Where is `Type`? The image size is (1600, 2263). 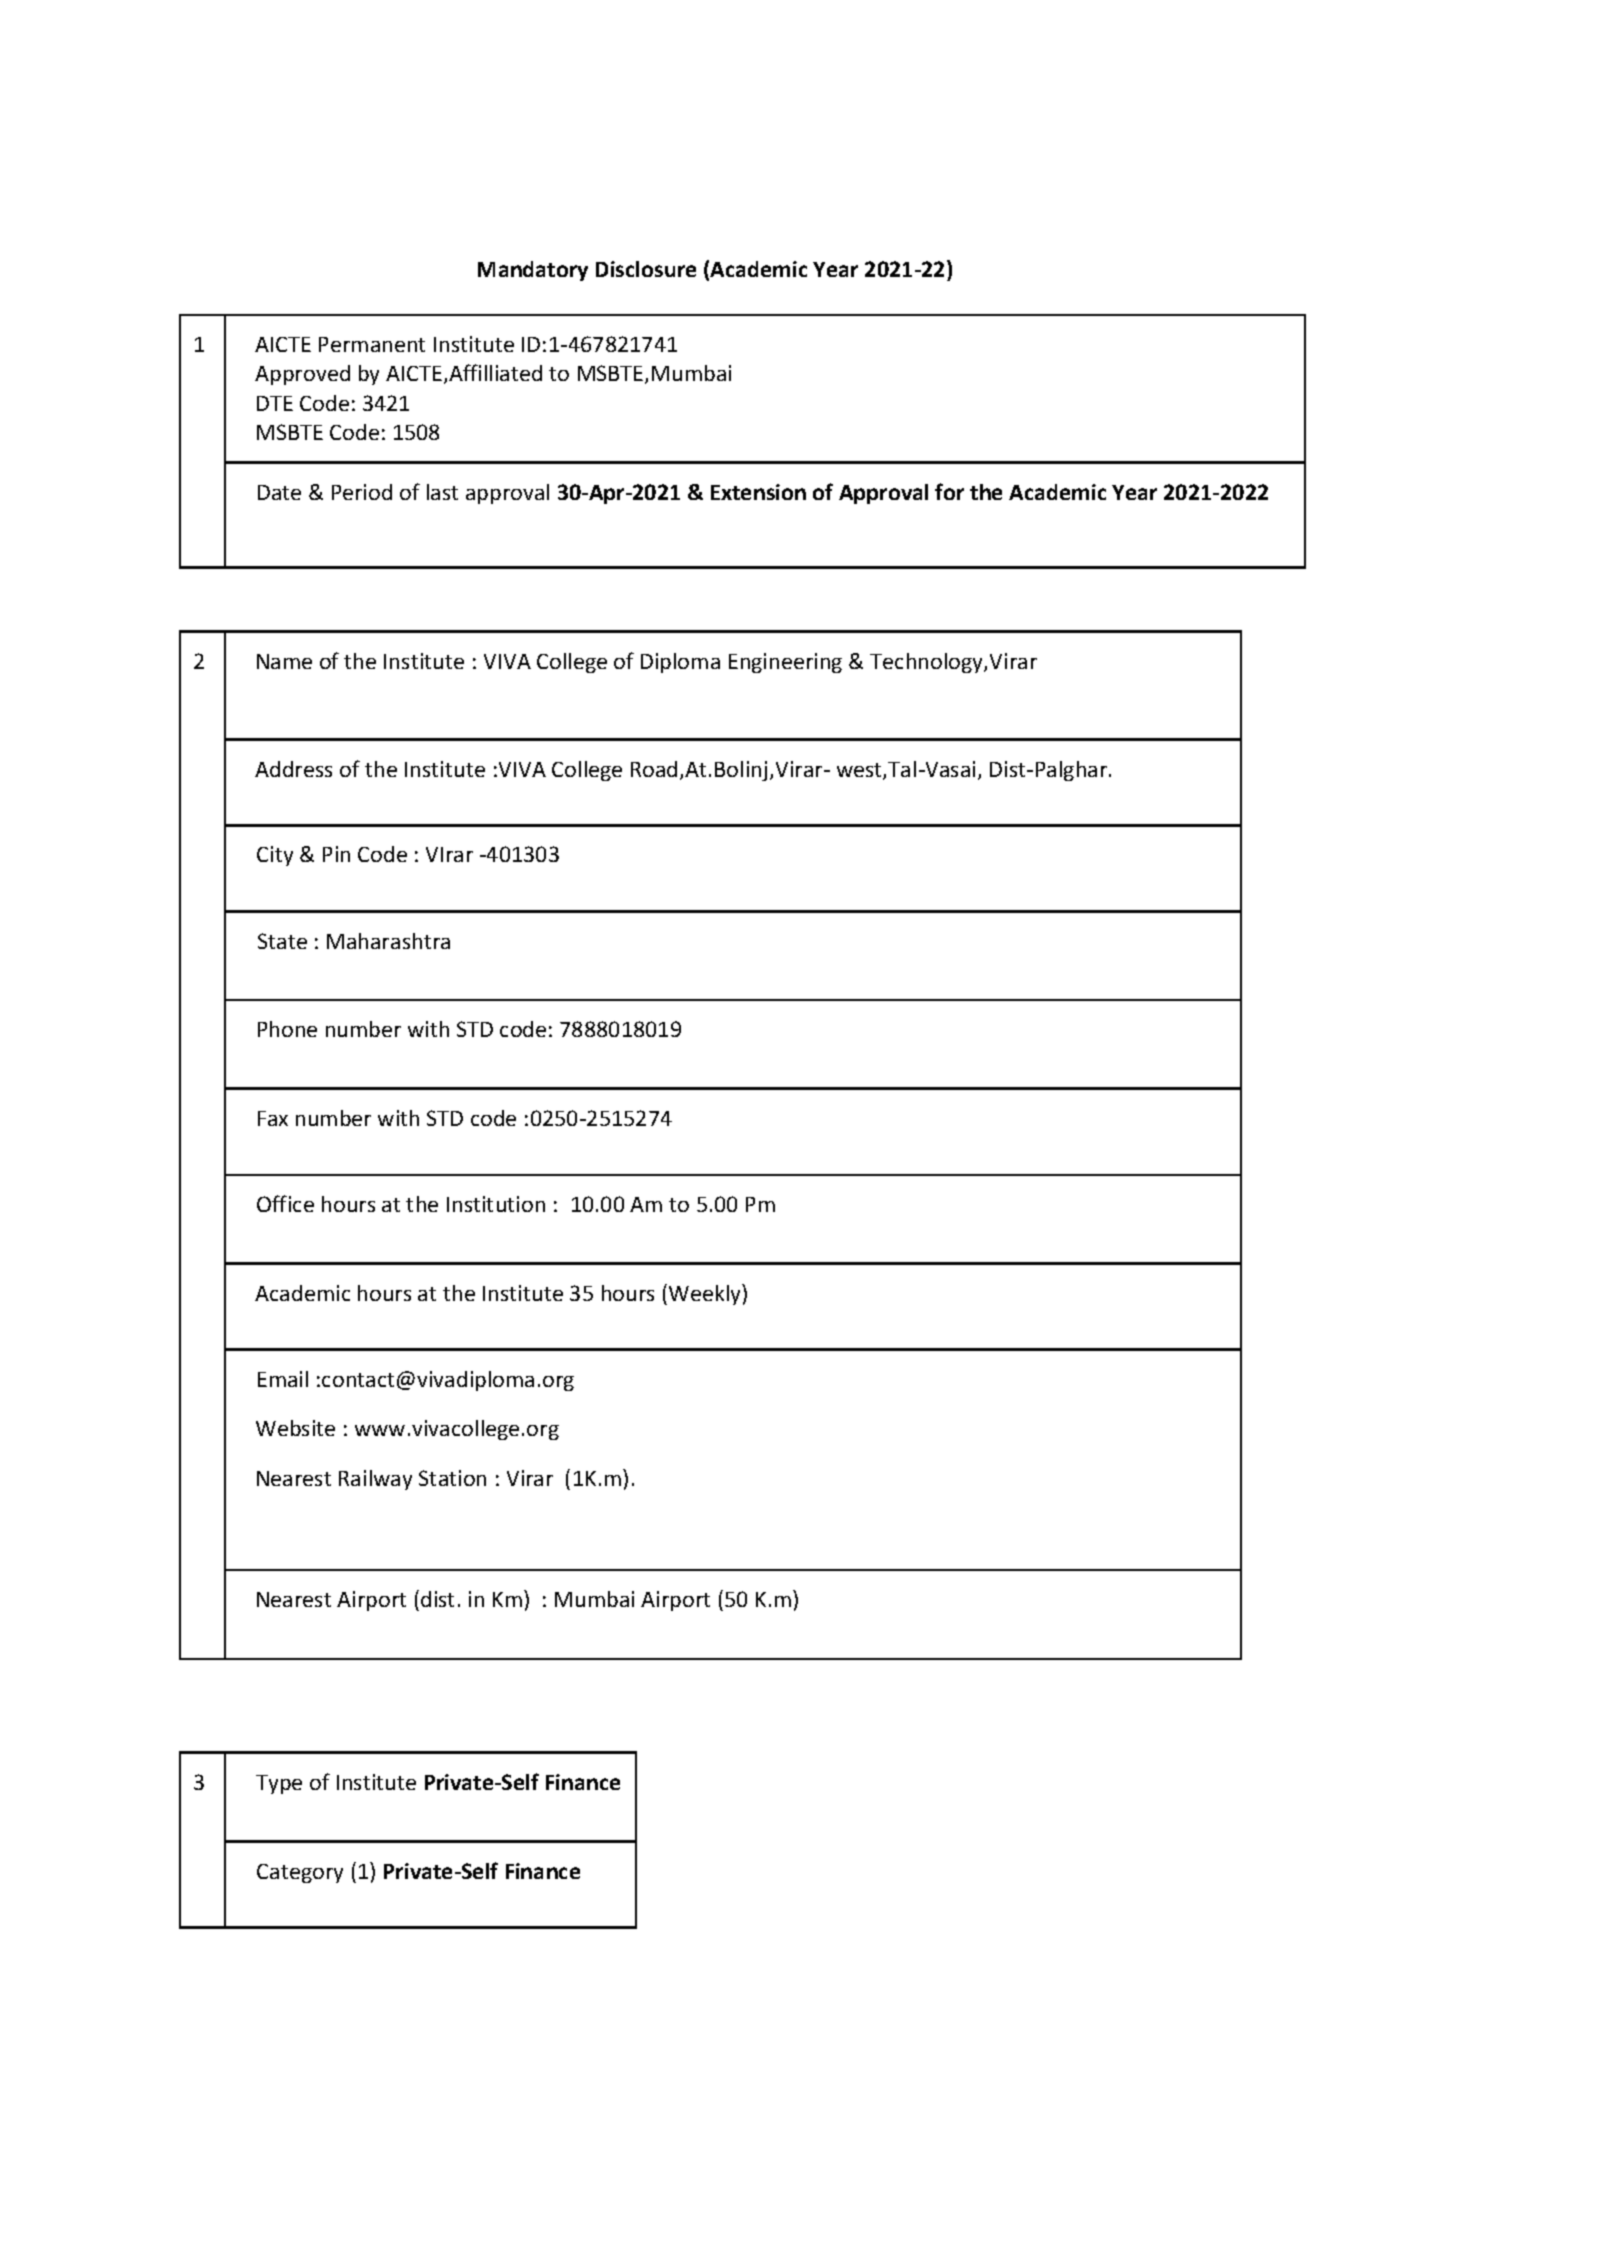
Type is located at coordinates (279, 1784).
